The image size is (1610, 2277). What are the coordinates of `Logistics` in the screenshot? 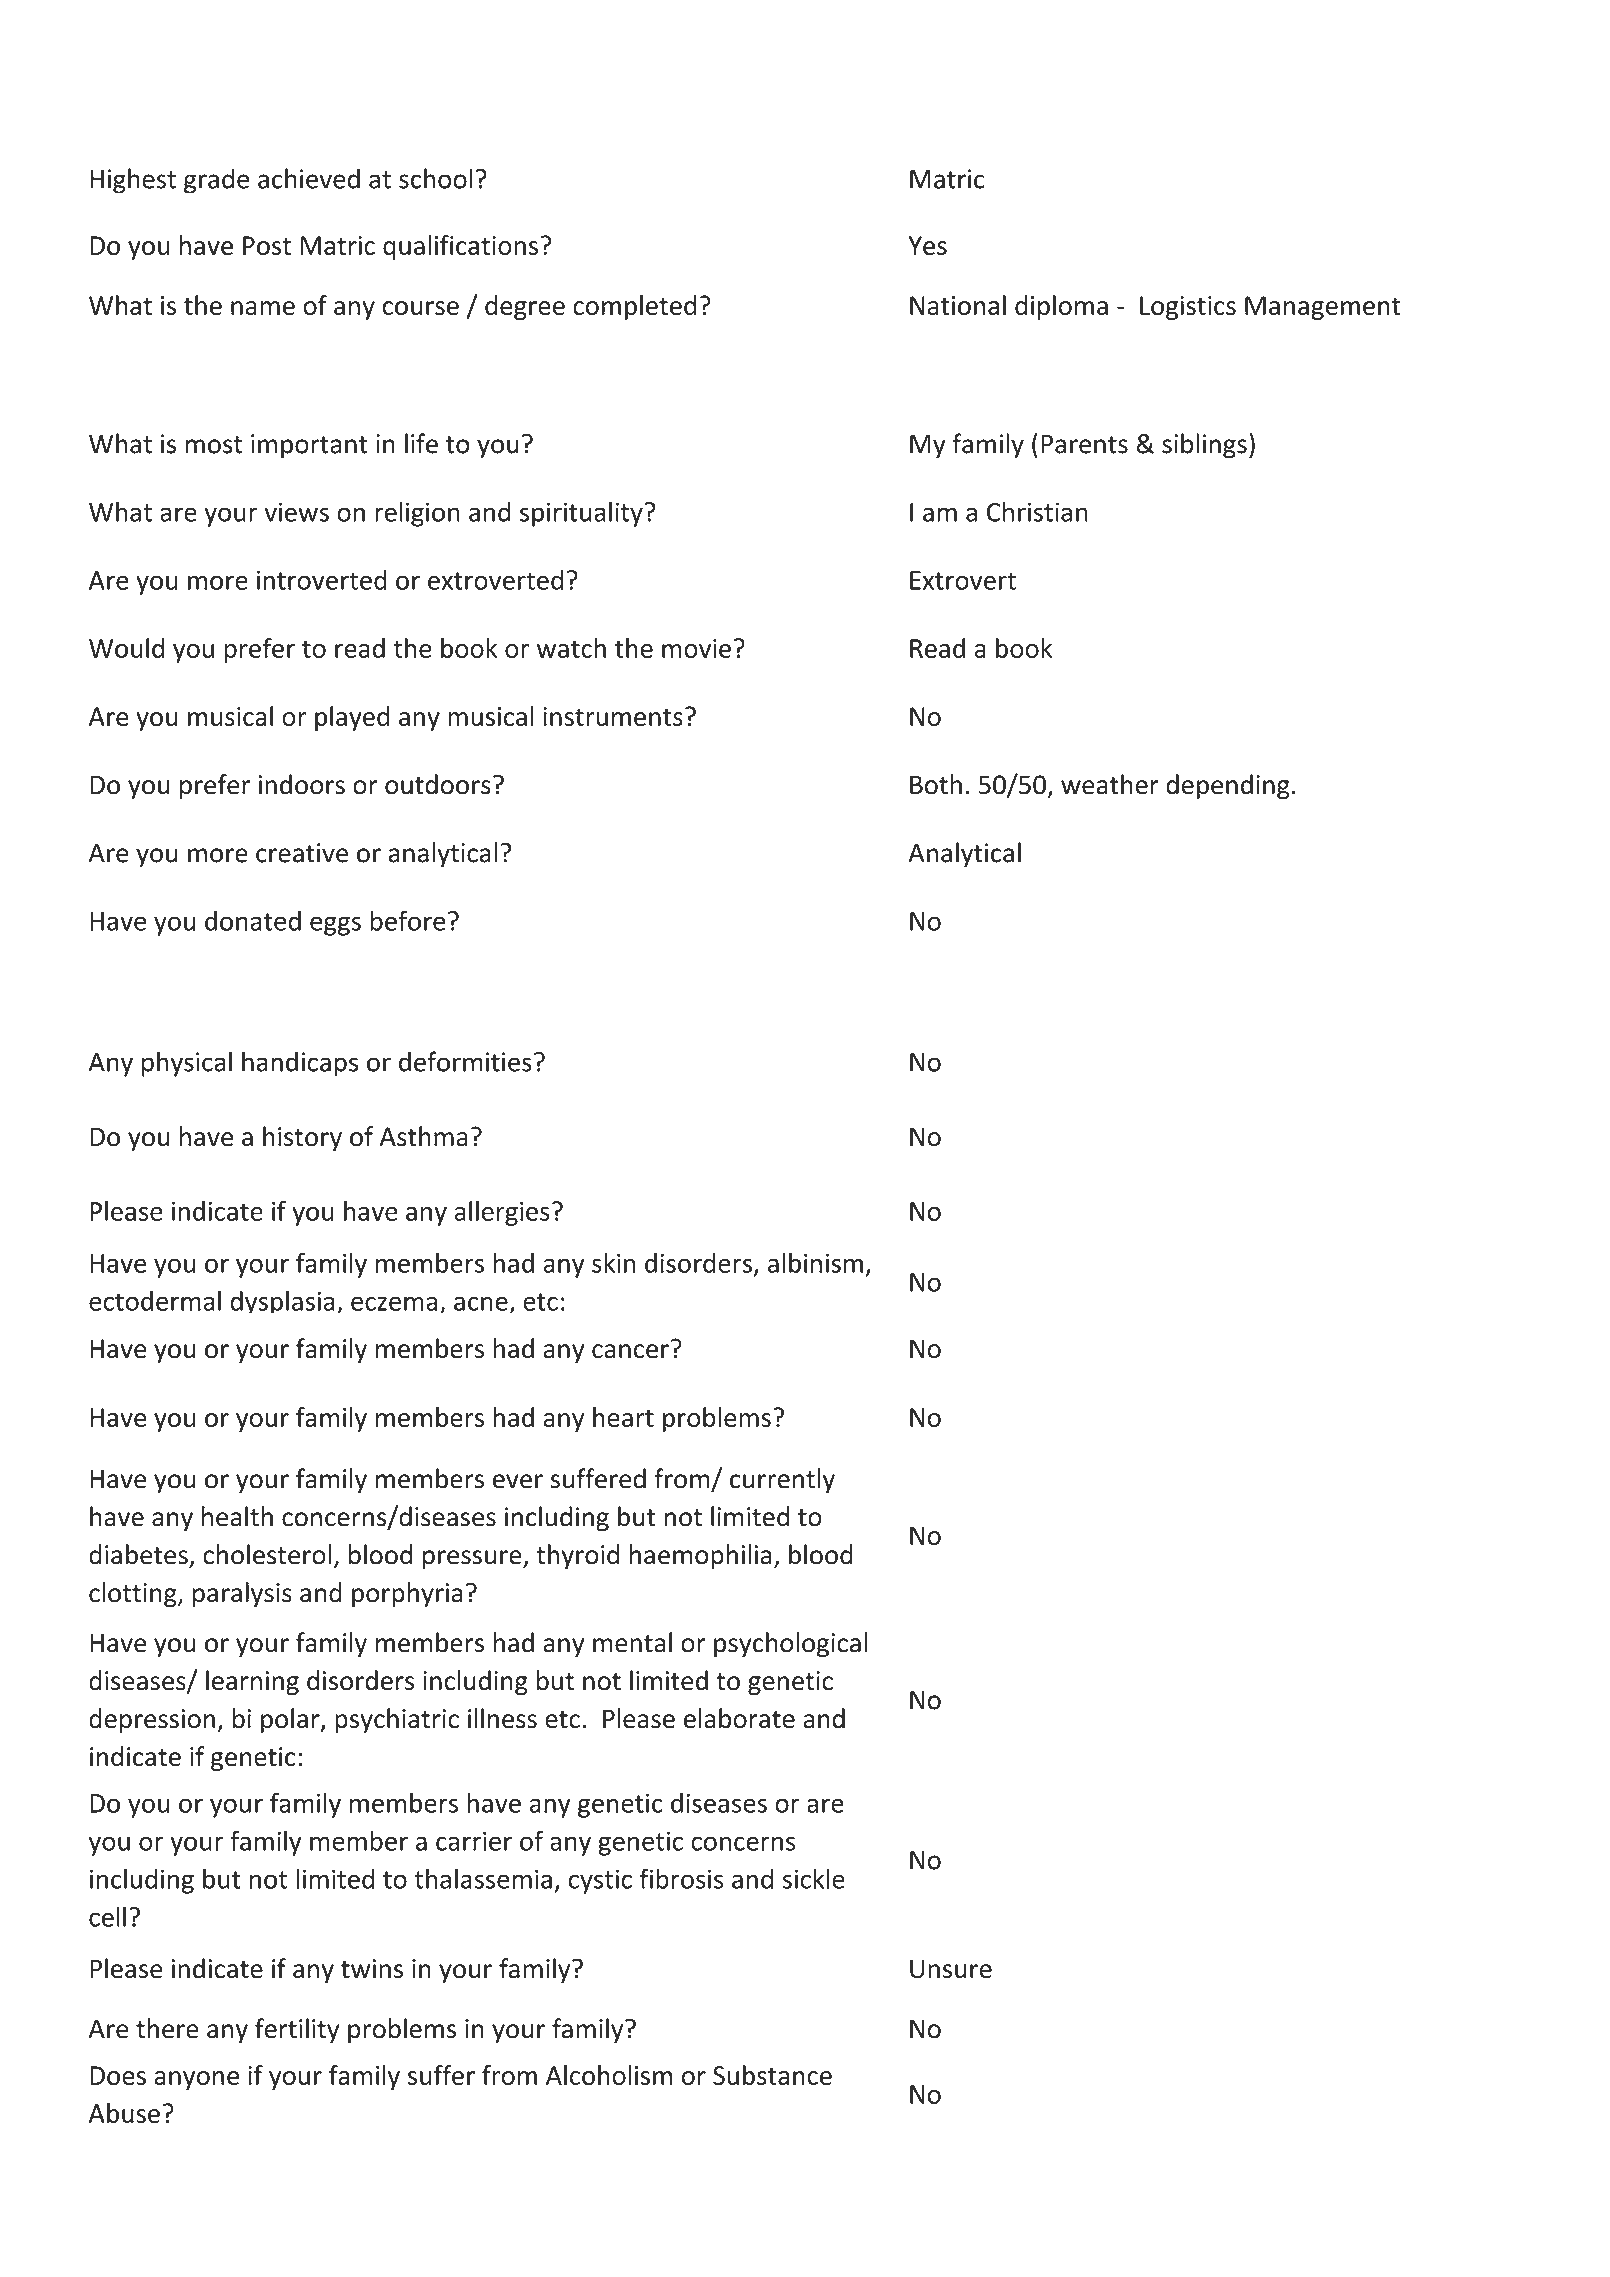 It's located at (1188, 308).
